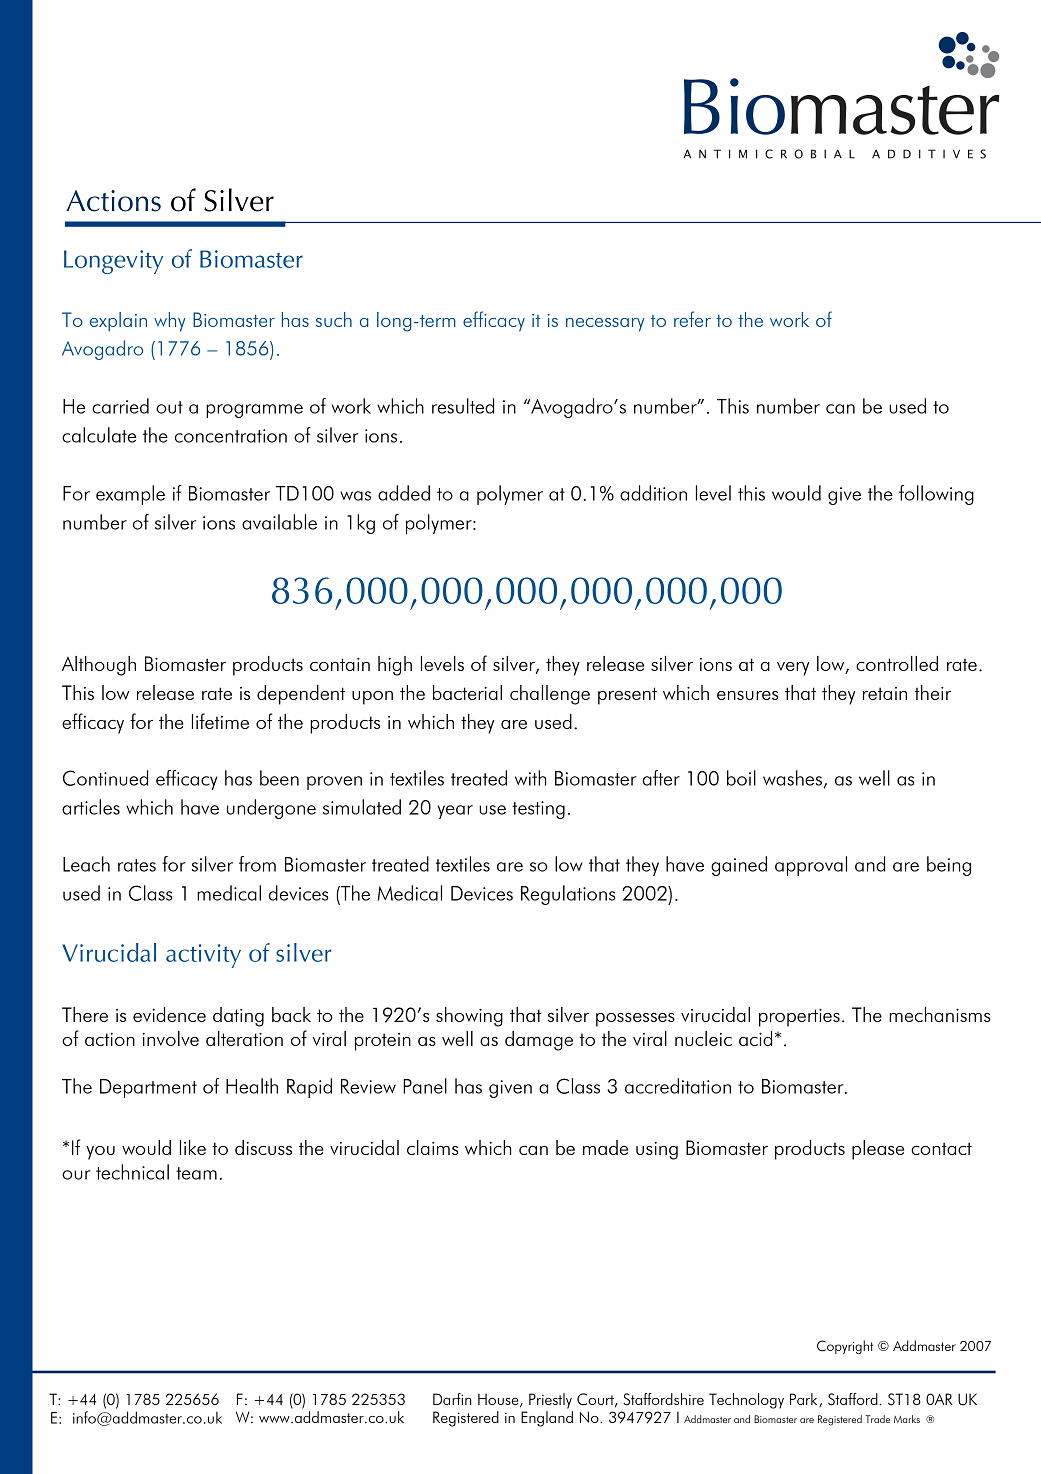 This screenshot has width=1041, height=1474. I want to click on approval, so click(811, 866).
